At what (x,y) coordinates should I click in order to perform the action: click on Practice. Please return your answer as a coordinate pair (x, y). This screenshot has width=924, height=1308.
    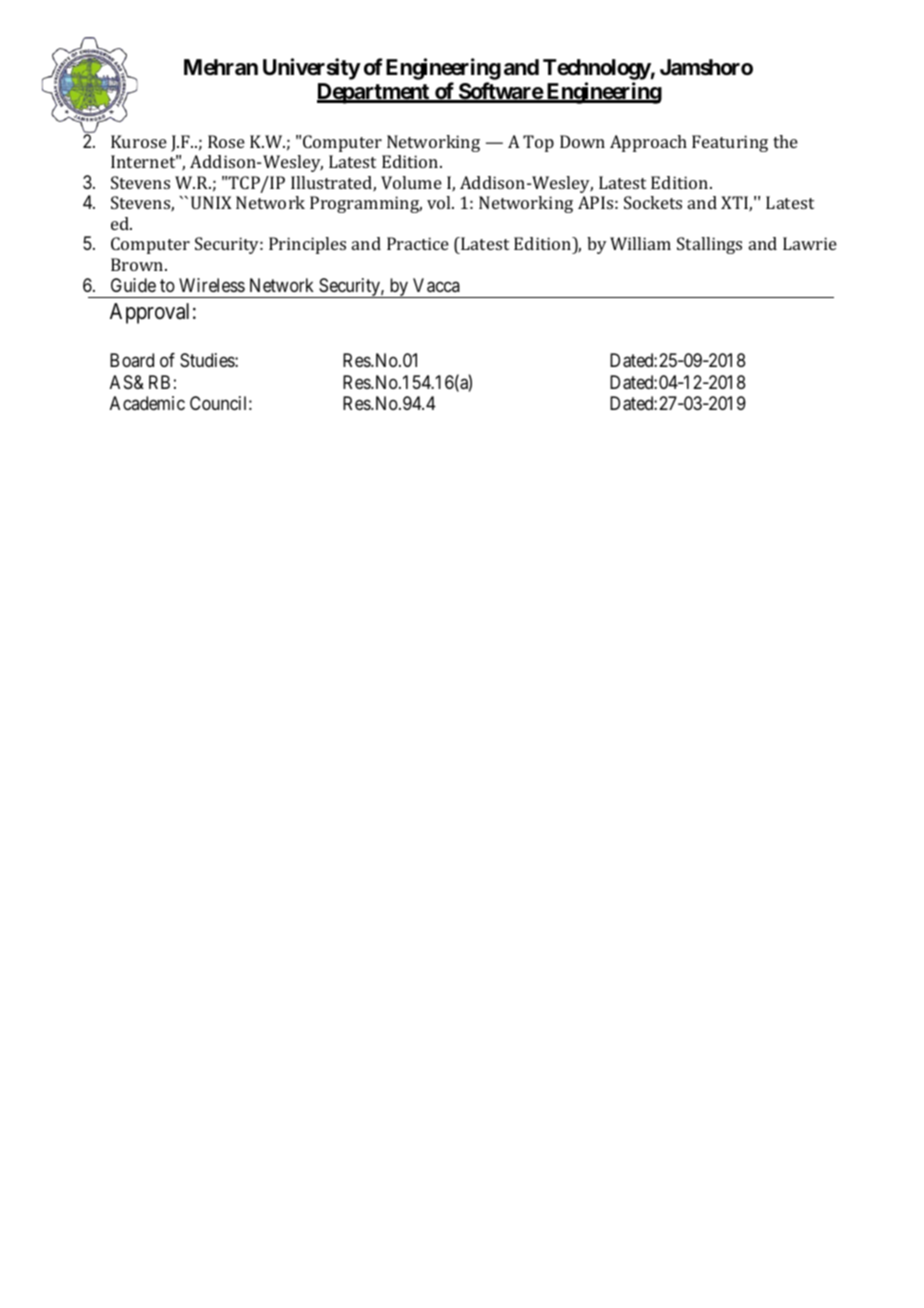
    Looking at the image, I should click on (418, 243).
